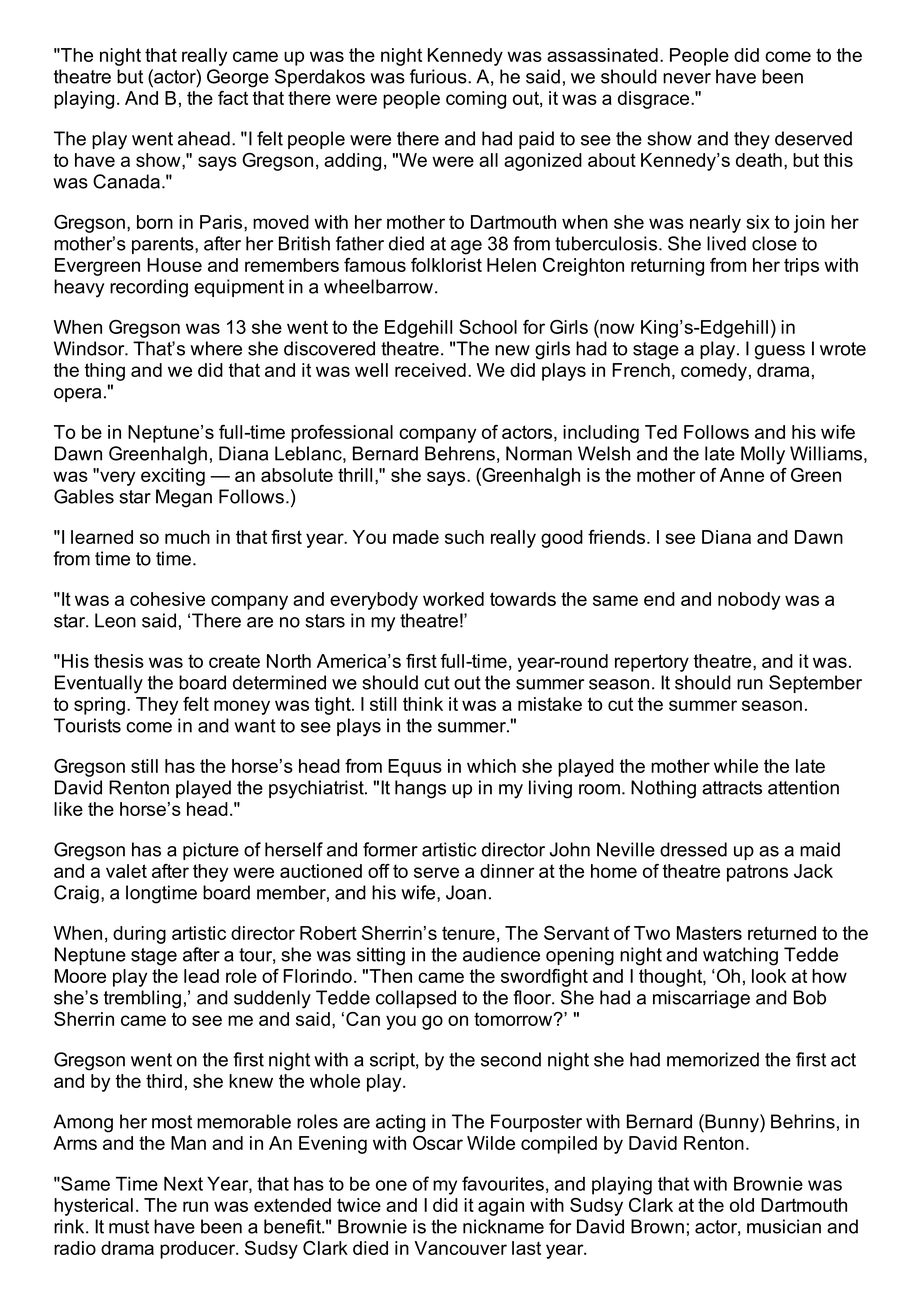 The image size is (924, 1308). I want to click on never, so click(687, 78).
